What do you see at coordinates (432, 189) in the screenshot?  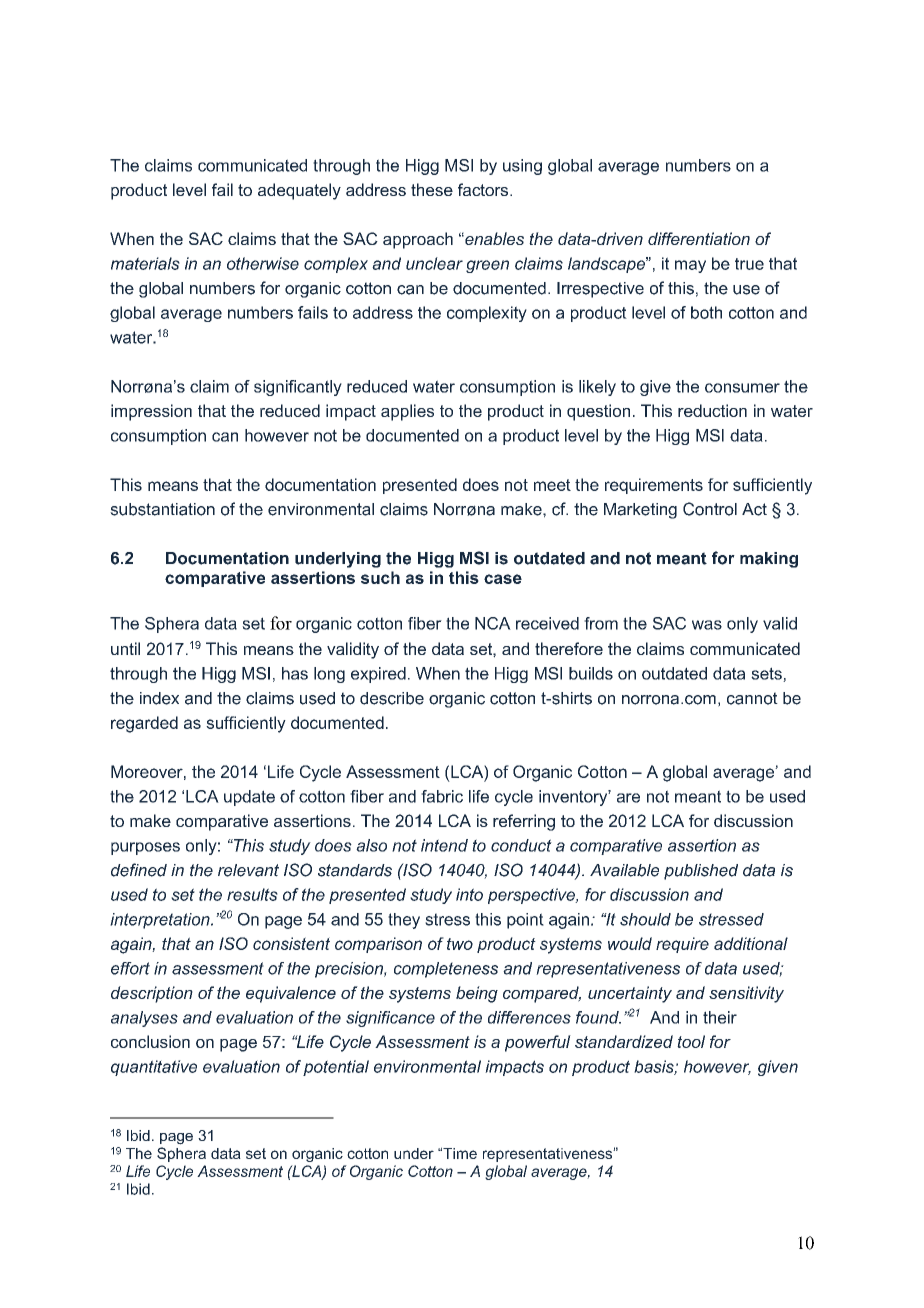 I see `these` at bounding box center [432, 189].
